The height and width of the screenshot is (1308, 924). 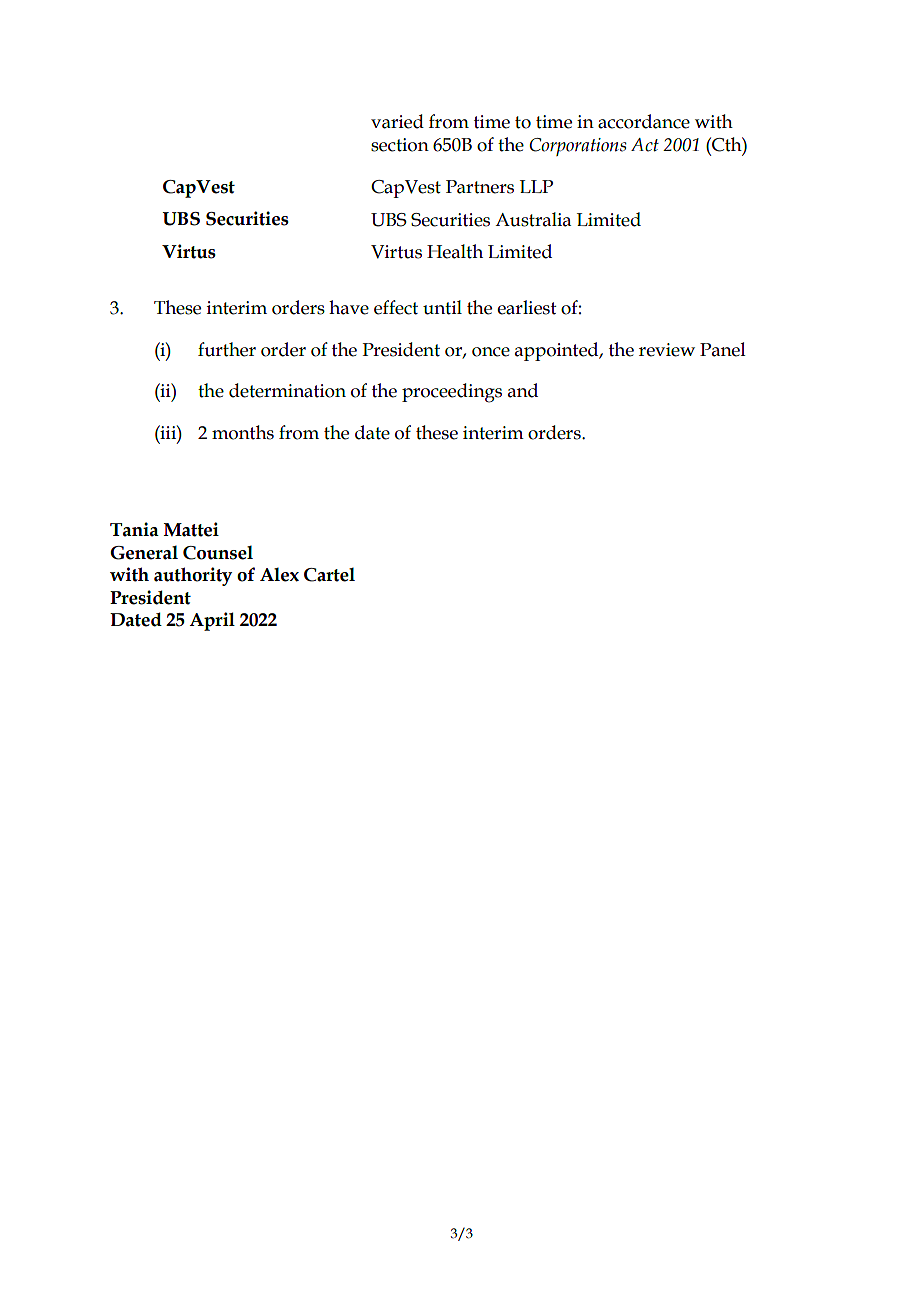 I want to click on varied, so click(x=397, y=121).
